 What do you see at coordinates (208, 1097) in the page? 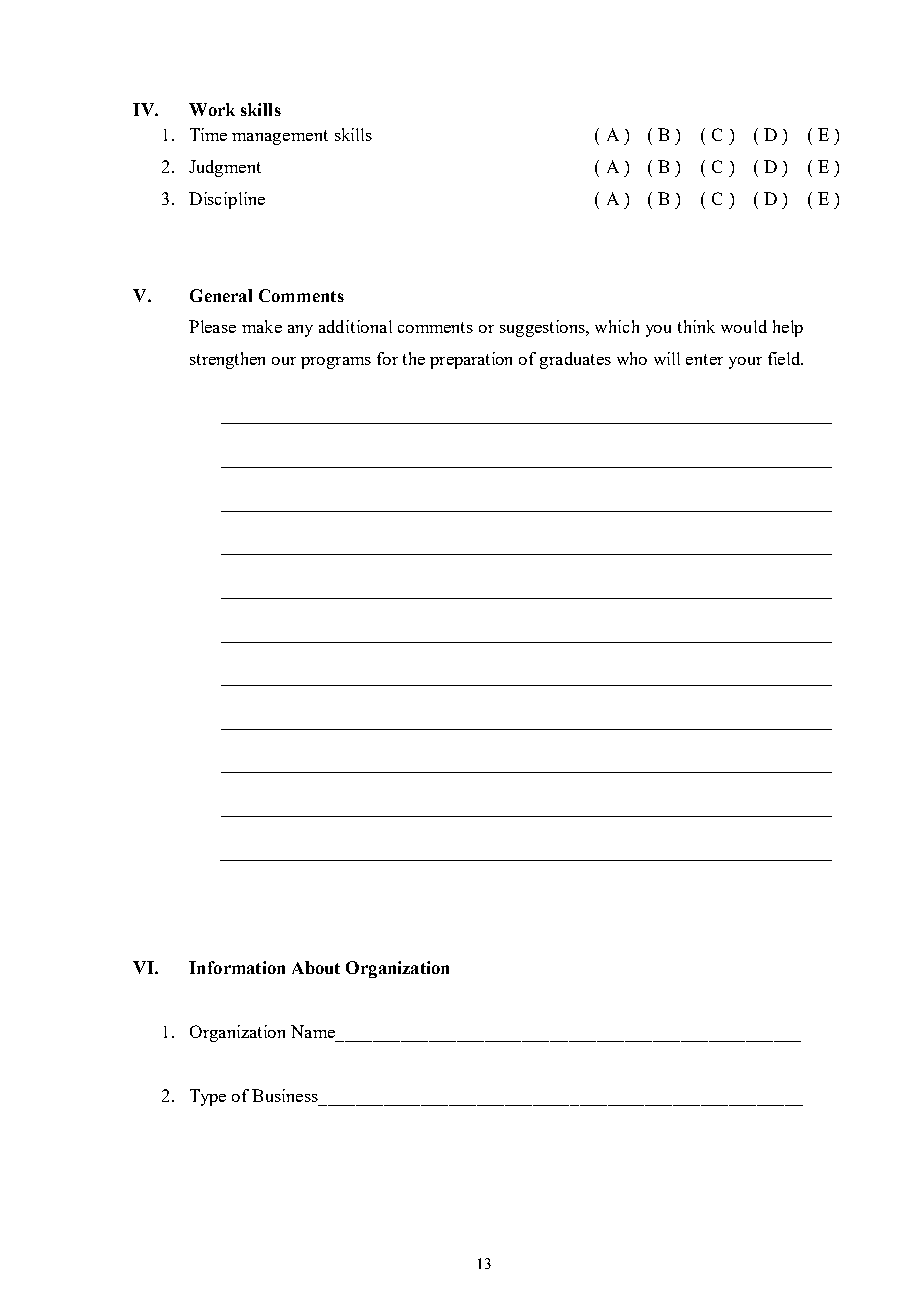
I see `Type` at bounding box center [208, 1097].
